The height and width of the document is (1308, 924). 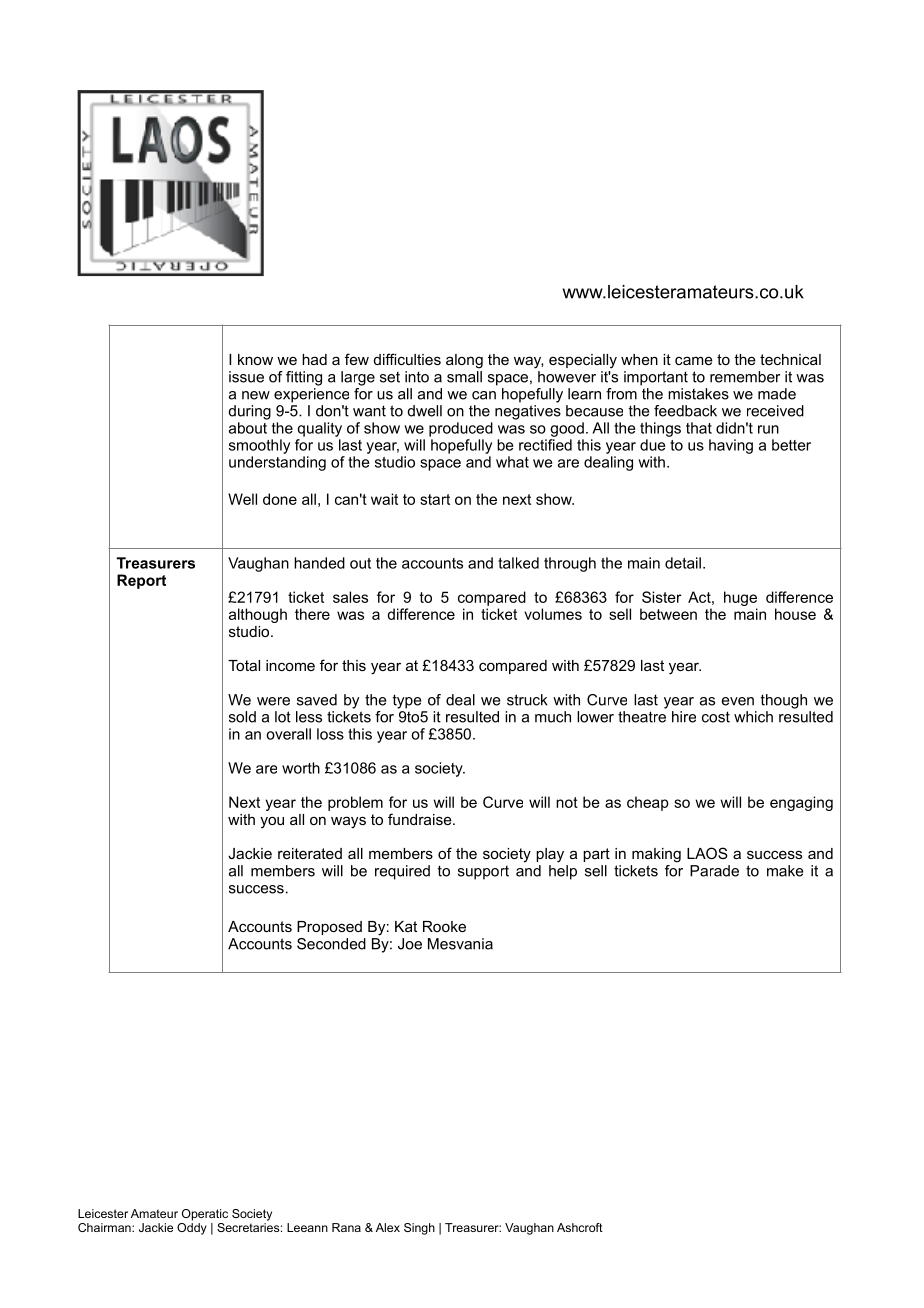 What do you see at coordinates (272, 822) in the document?
I see `you` at bounding box center [272, 822].
